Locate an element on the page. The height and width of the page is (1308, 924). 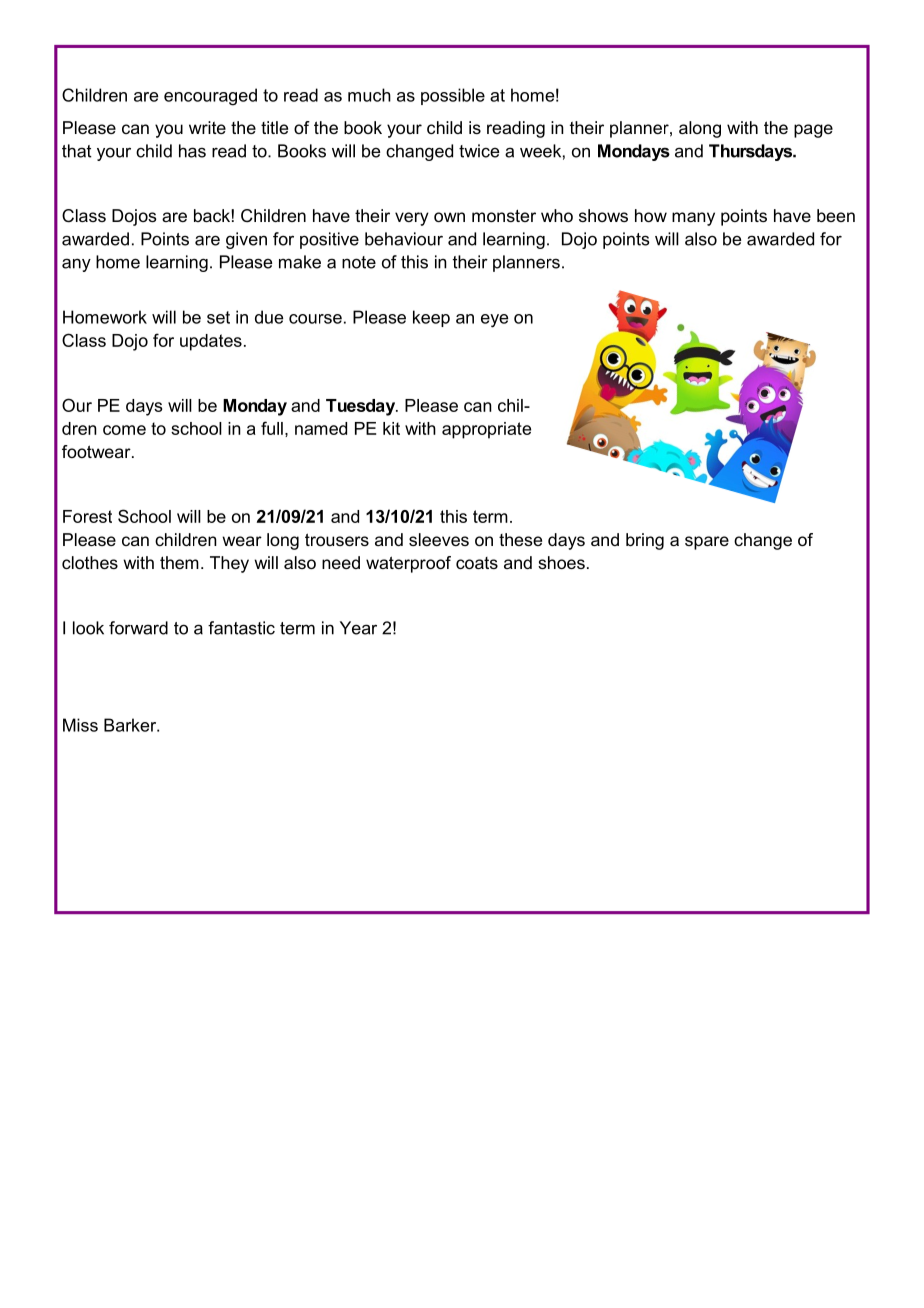
Miss is located at coordinates (80, 725).
